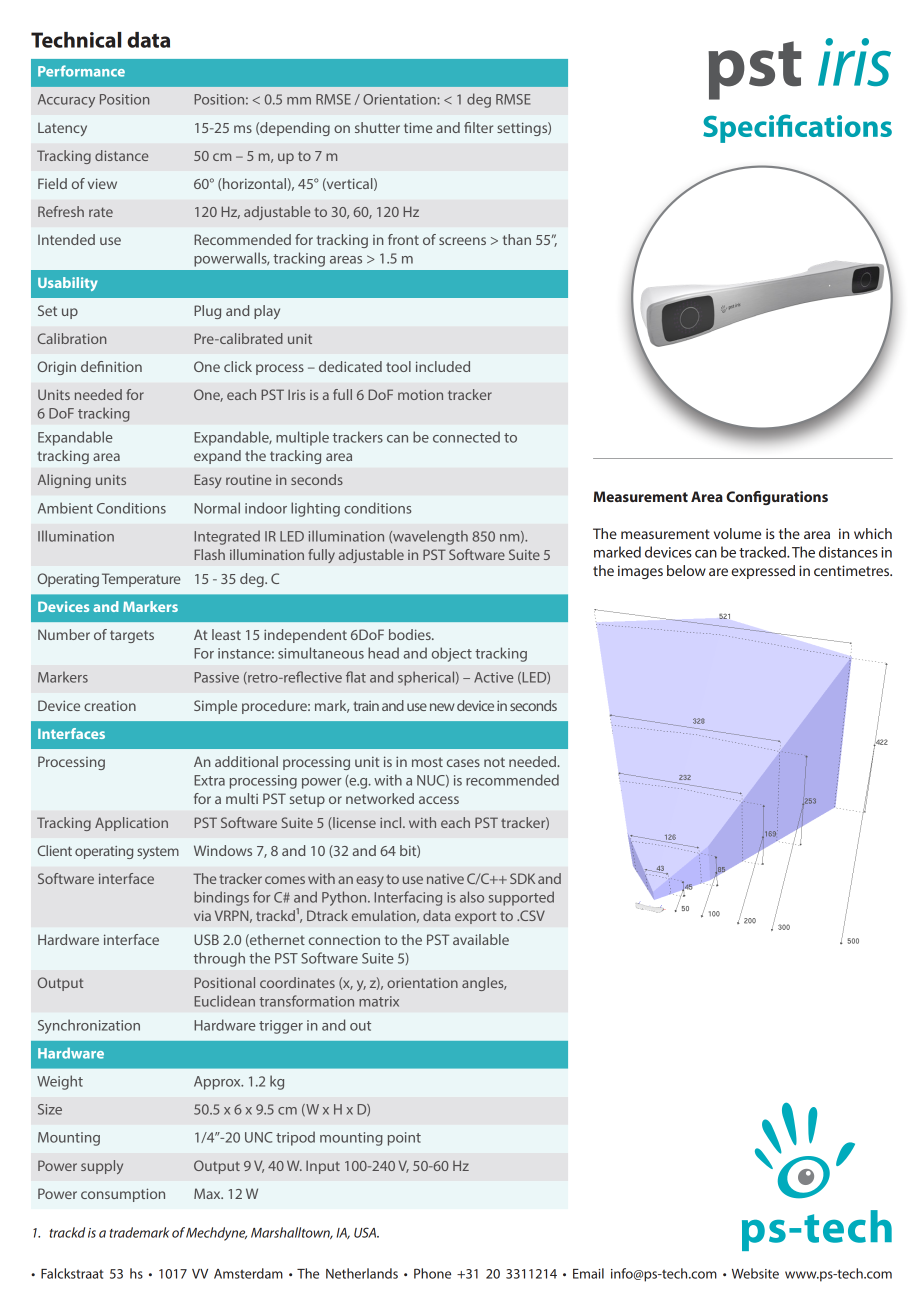  What do you see at coordinates (777, 498) in the screenshot?
I see `Configurations` at bounding box center [777, 498].
